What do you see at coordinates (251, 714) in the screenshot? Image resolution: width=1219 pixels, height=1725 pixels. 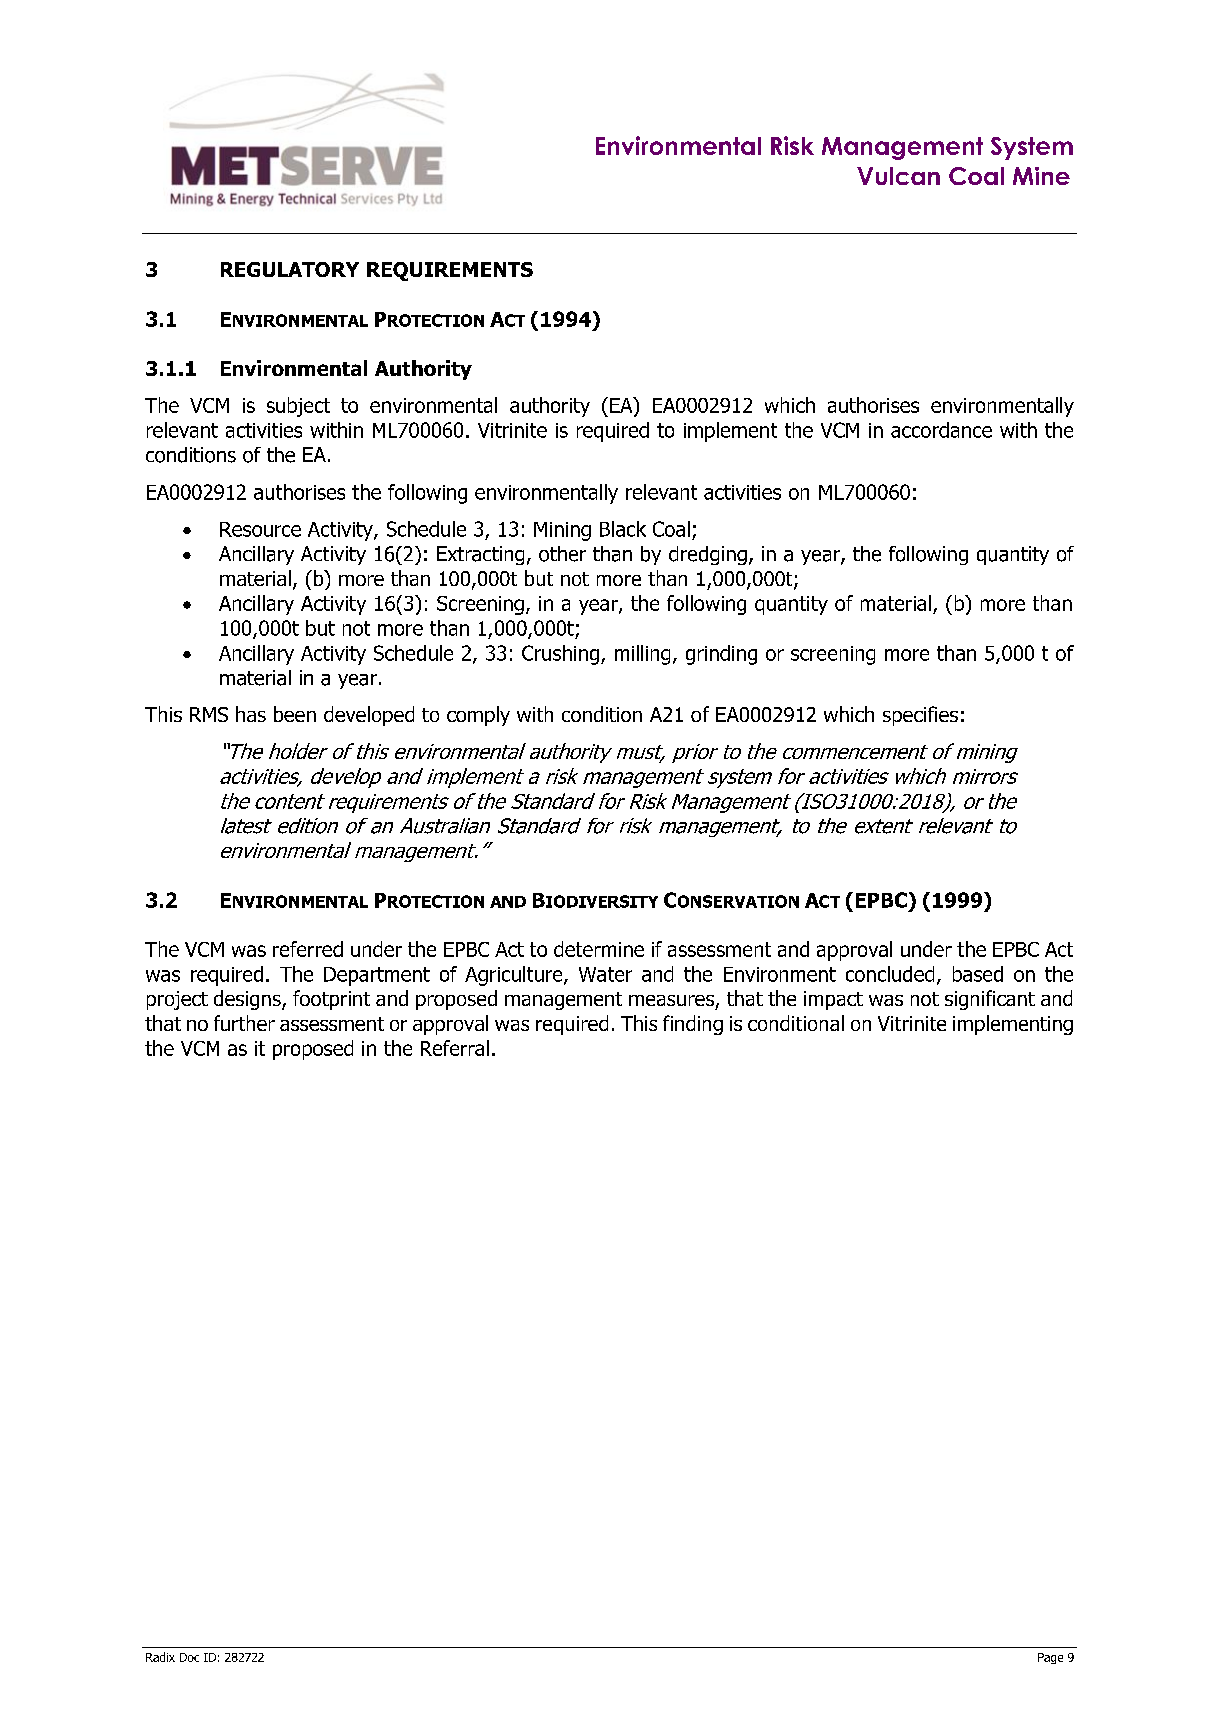 I see `has` at bounding box center [251, 714].
